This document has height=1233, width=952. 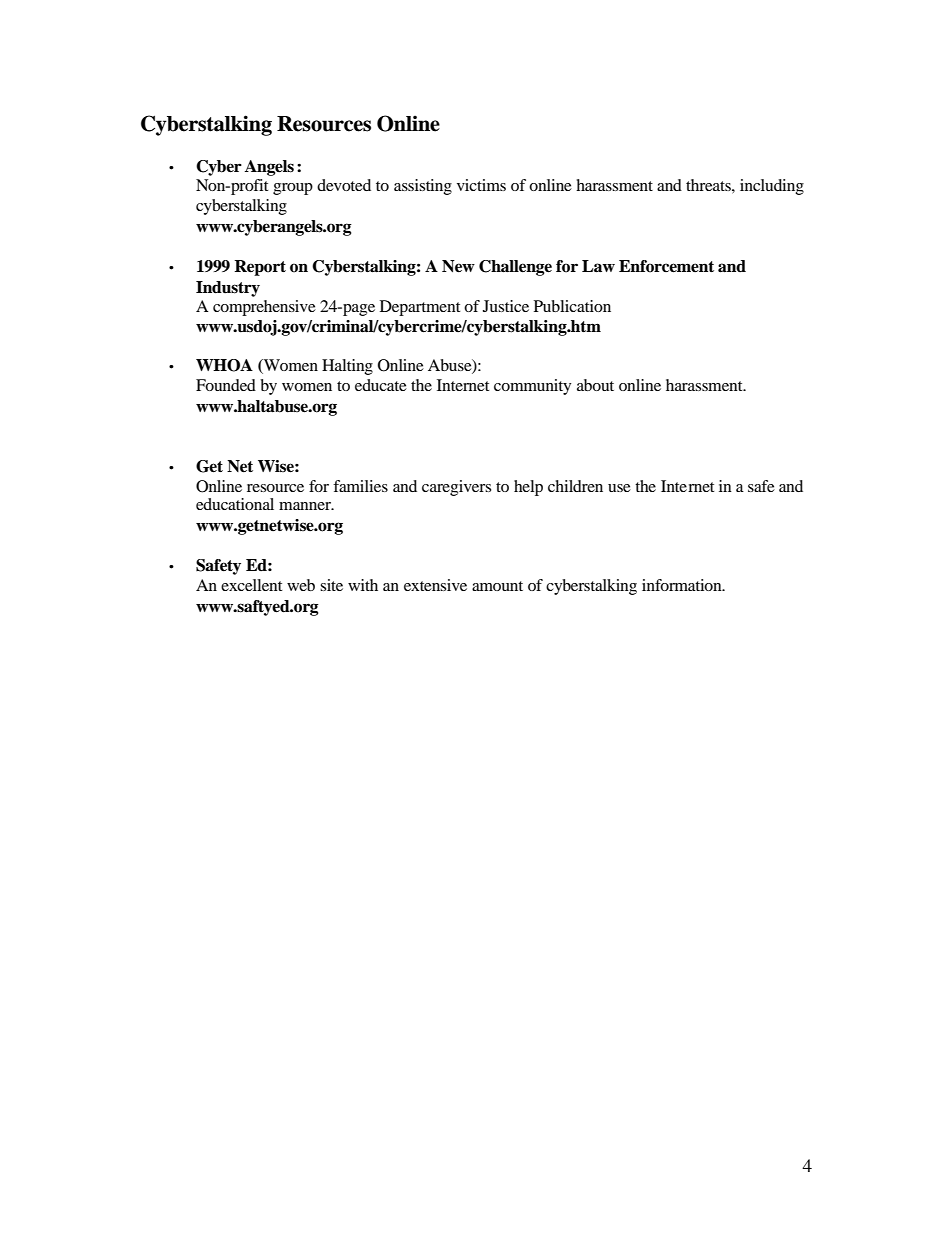 What do you see at coordinates (301, 585) in the document?
I see `web` at bounding box center [301, 585].
